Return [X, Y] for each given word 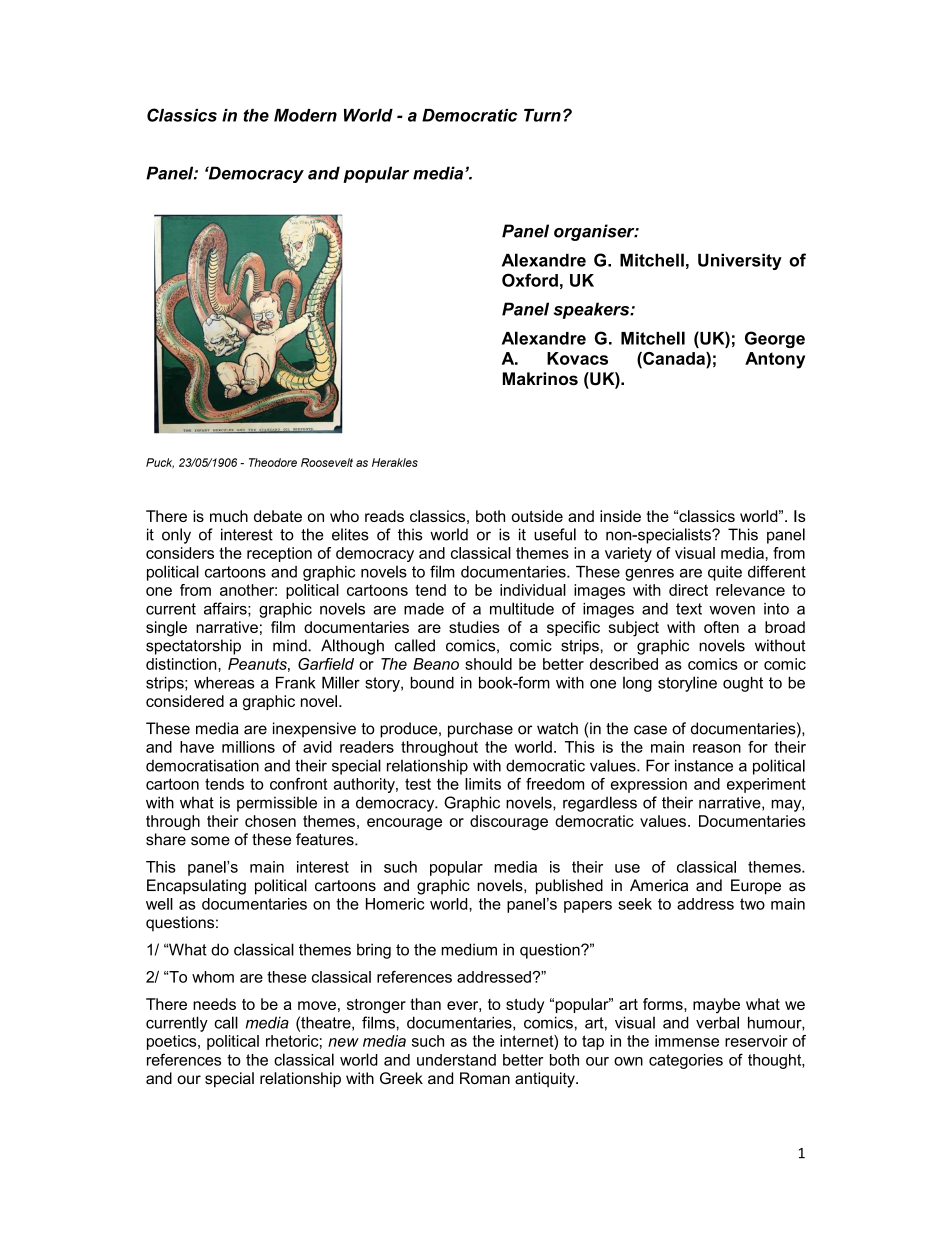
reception [279, 554]
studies [474, 627]
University [740, 261]
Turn [542, 115]
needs [214, 1004]
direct [688, 590]
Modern [305, 115]
